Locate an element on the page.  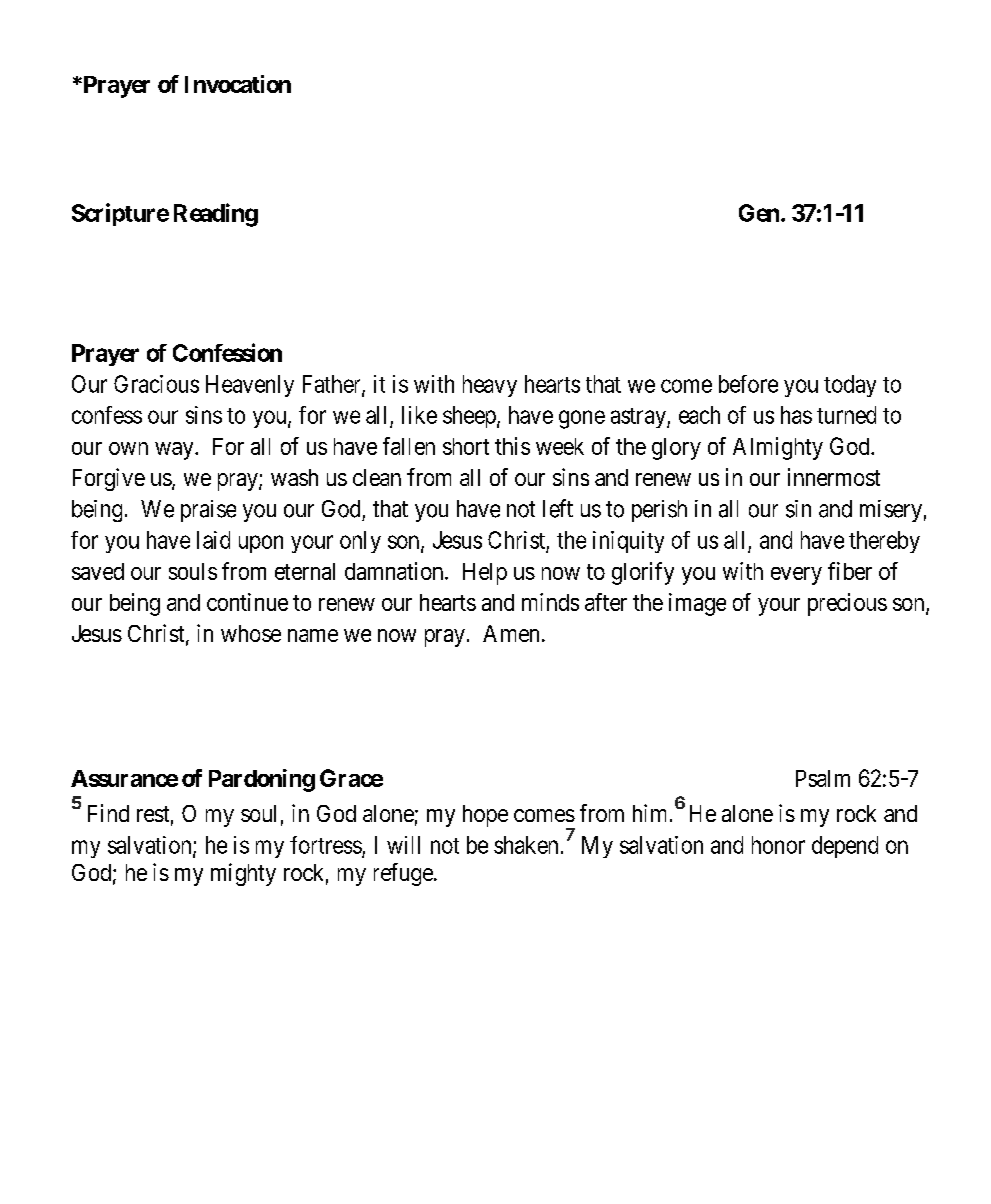
way is located at coordinates (175, 451).
